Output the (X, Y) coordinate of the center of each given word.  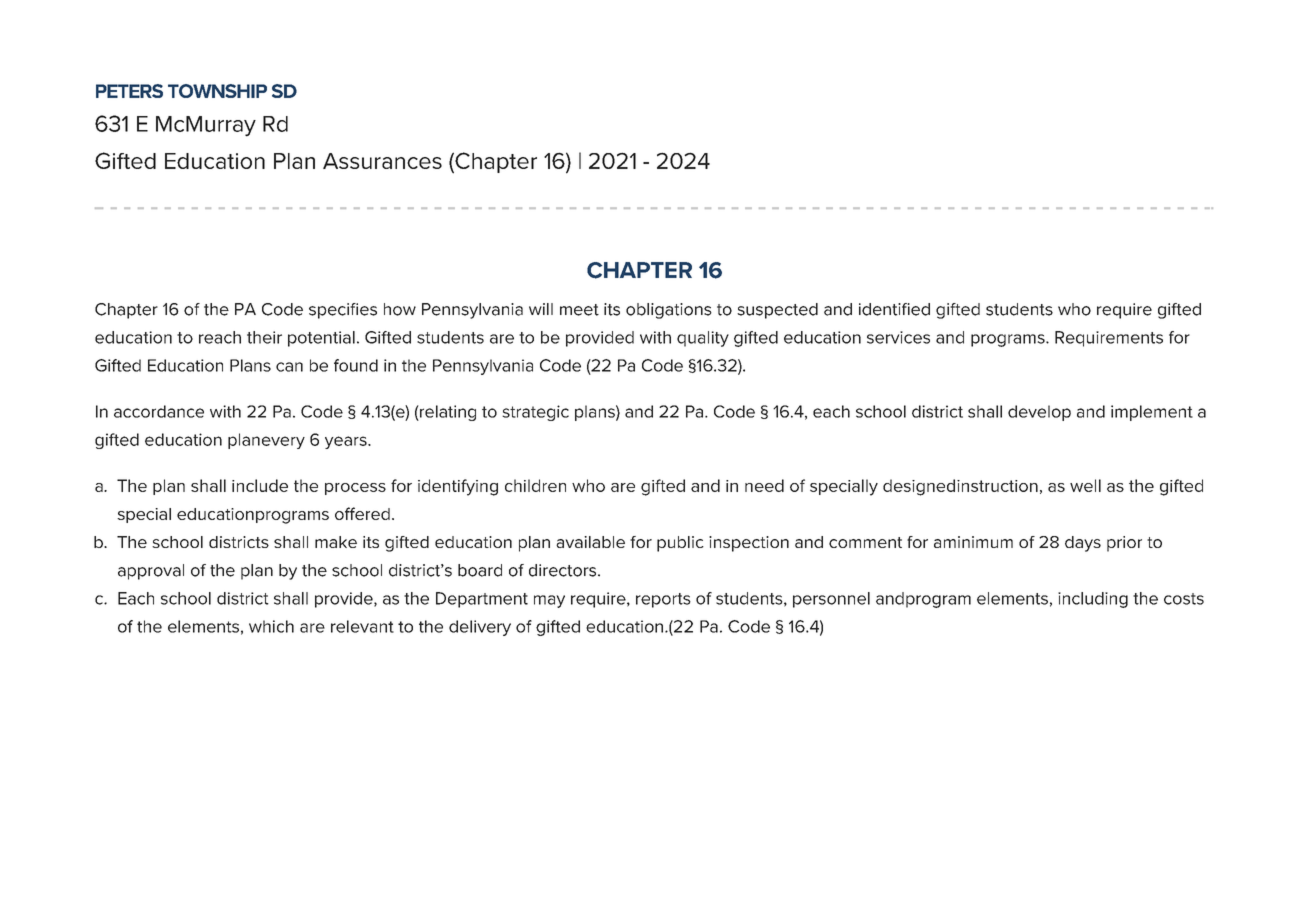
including (1093, 600)
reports (663, 600)
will (541, 309)
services (898, 337)
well (1085, 485)
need (764, 485)
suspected (777, 311)
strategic (535, 413)
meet (579, 310)
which (271, 626)
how (400, 309)
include (260, 485)
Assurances (382, 161)
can (289, 367)
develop (1039, 413)
